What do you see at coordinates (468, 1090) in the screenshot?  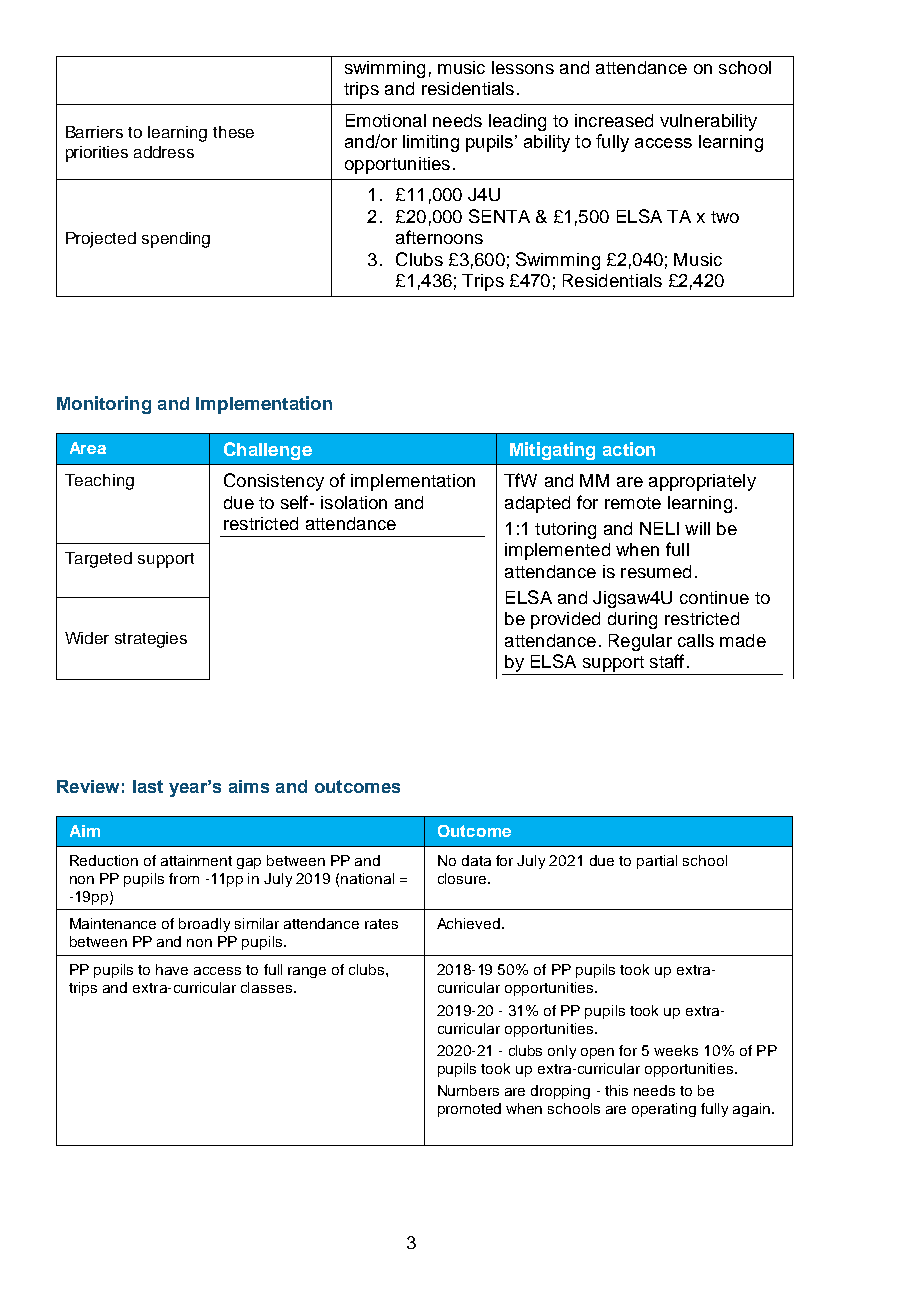 I see `Numbers` at bounding box center [468, 1090].
